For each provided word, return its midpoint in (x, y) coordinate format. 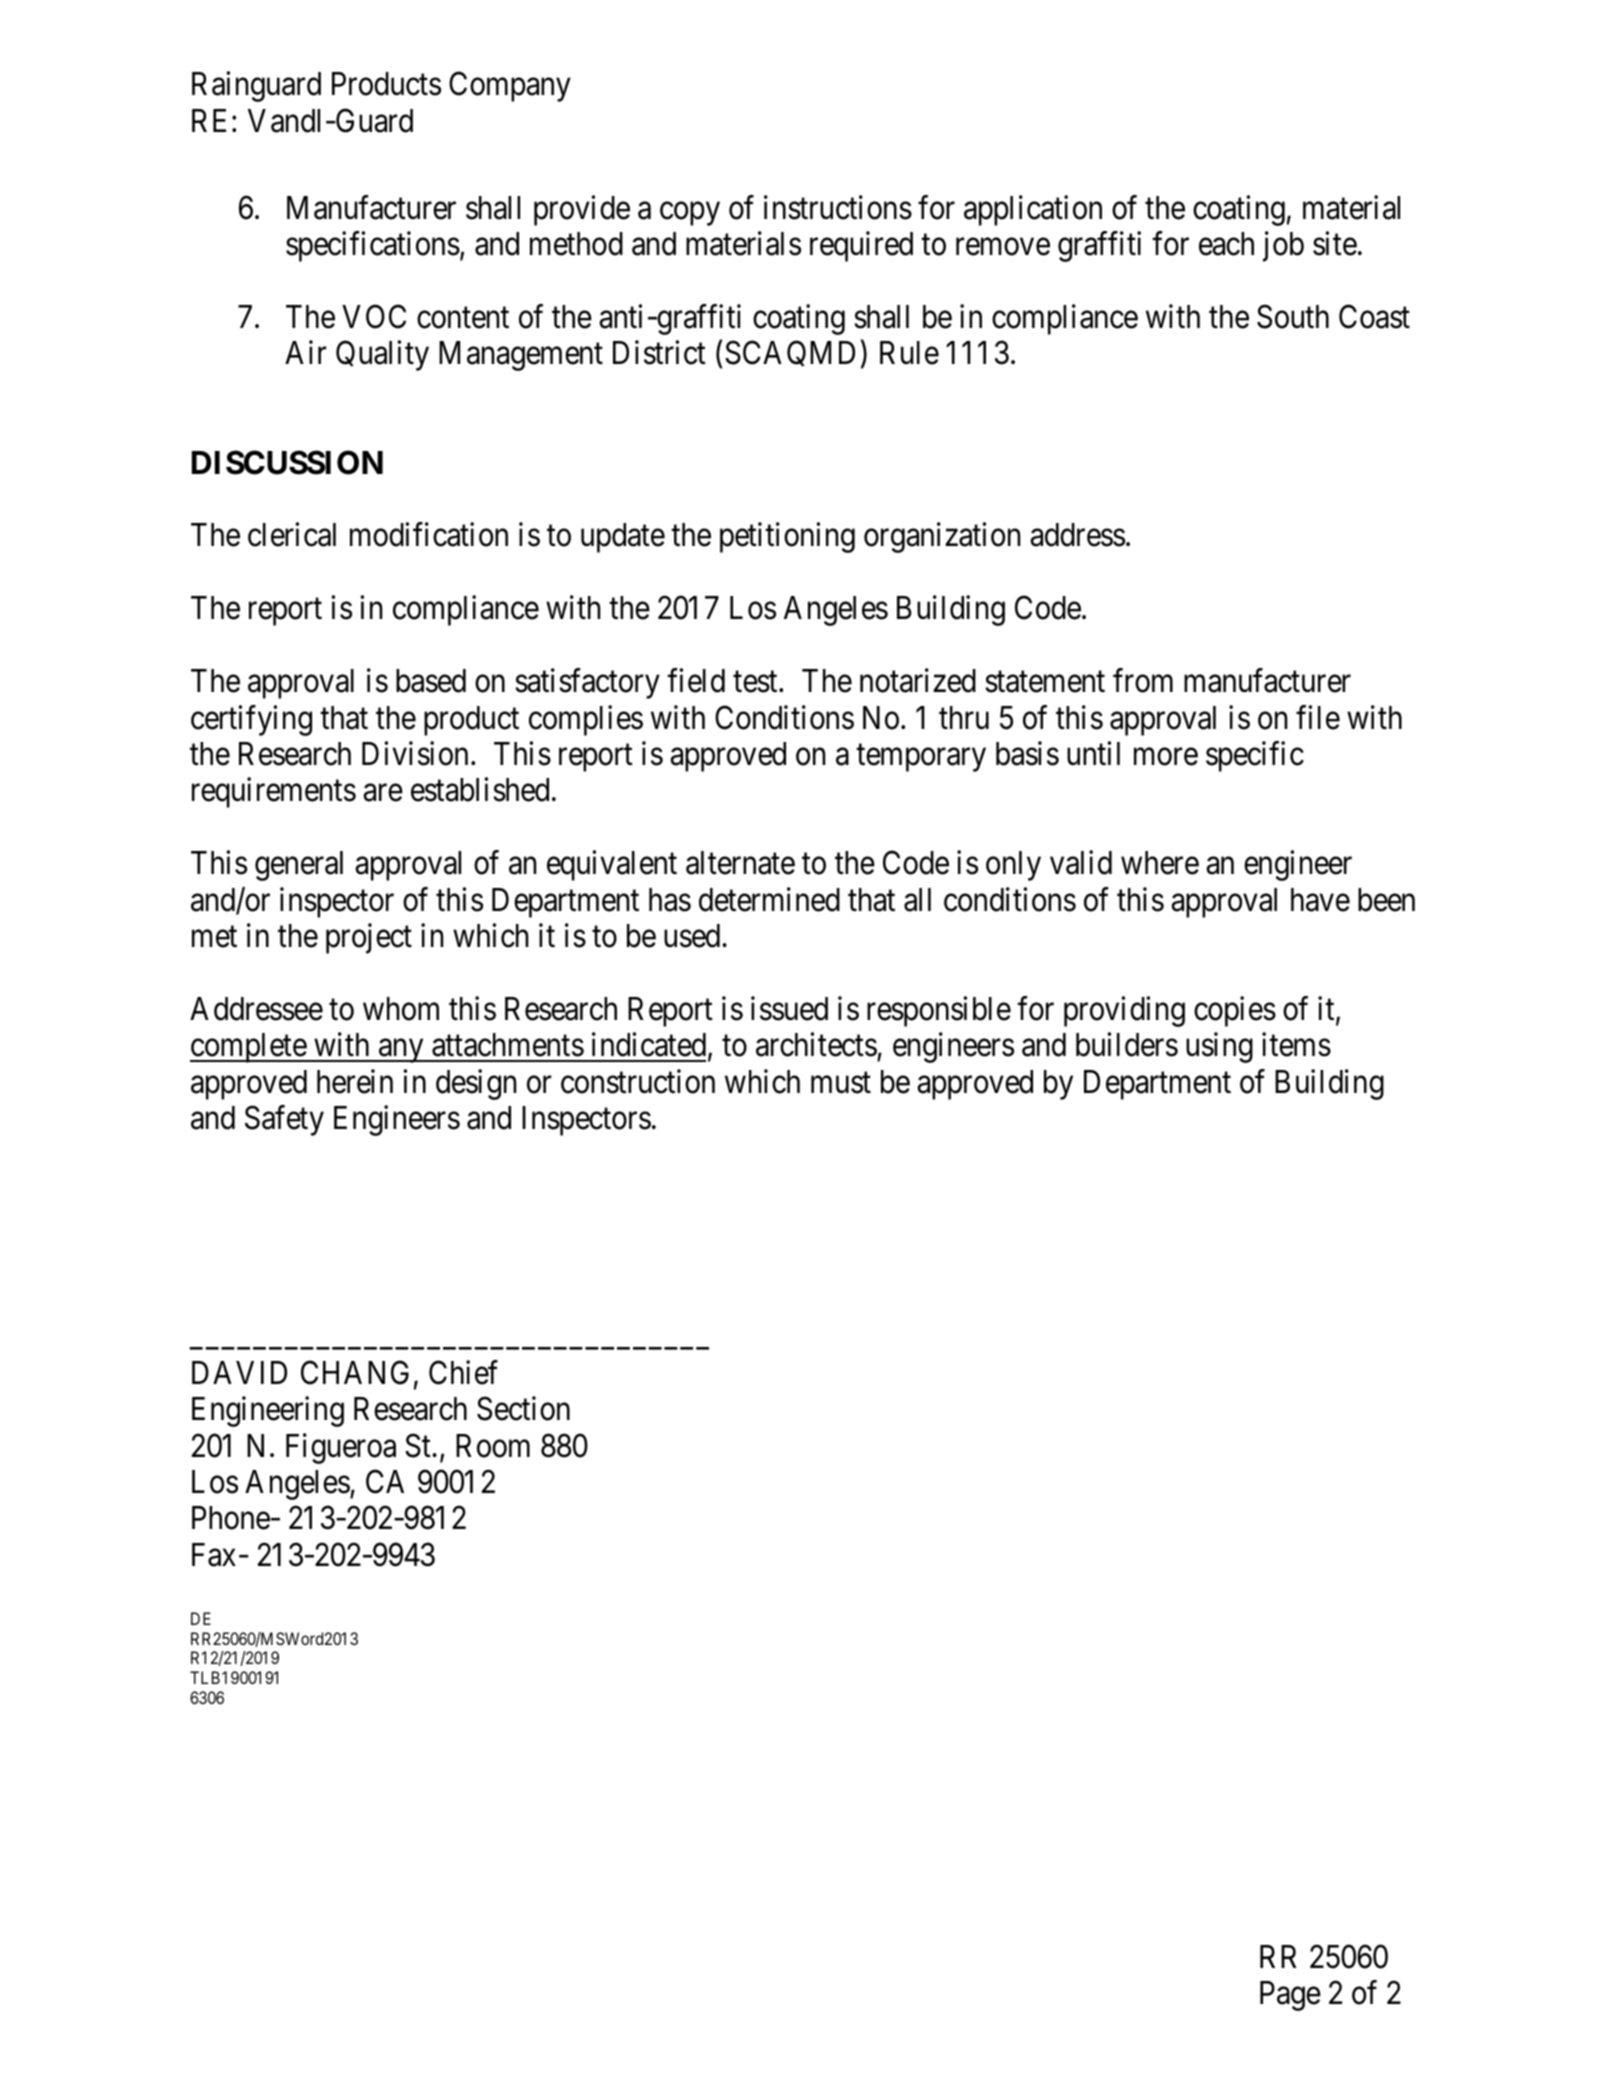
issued (789, 1008)
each (1226, 244)
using (1219, 1048)
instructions (838, 207)
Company (510, 87)
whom (401, 1009)
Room (493, 1446)
